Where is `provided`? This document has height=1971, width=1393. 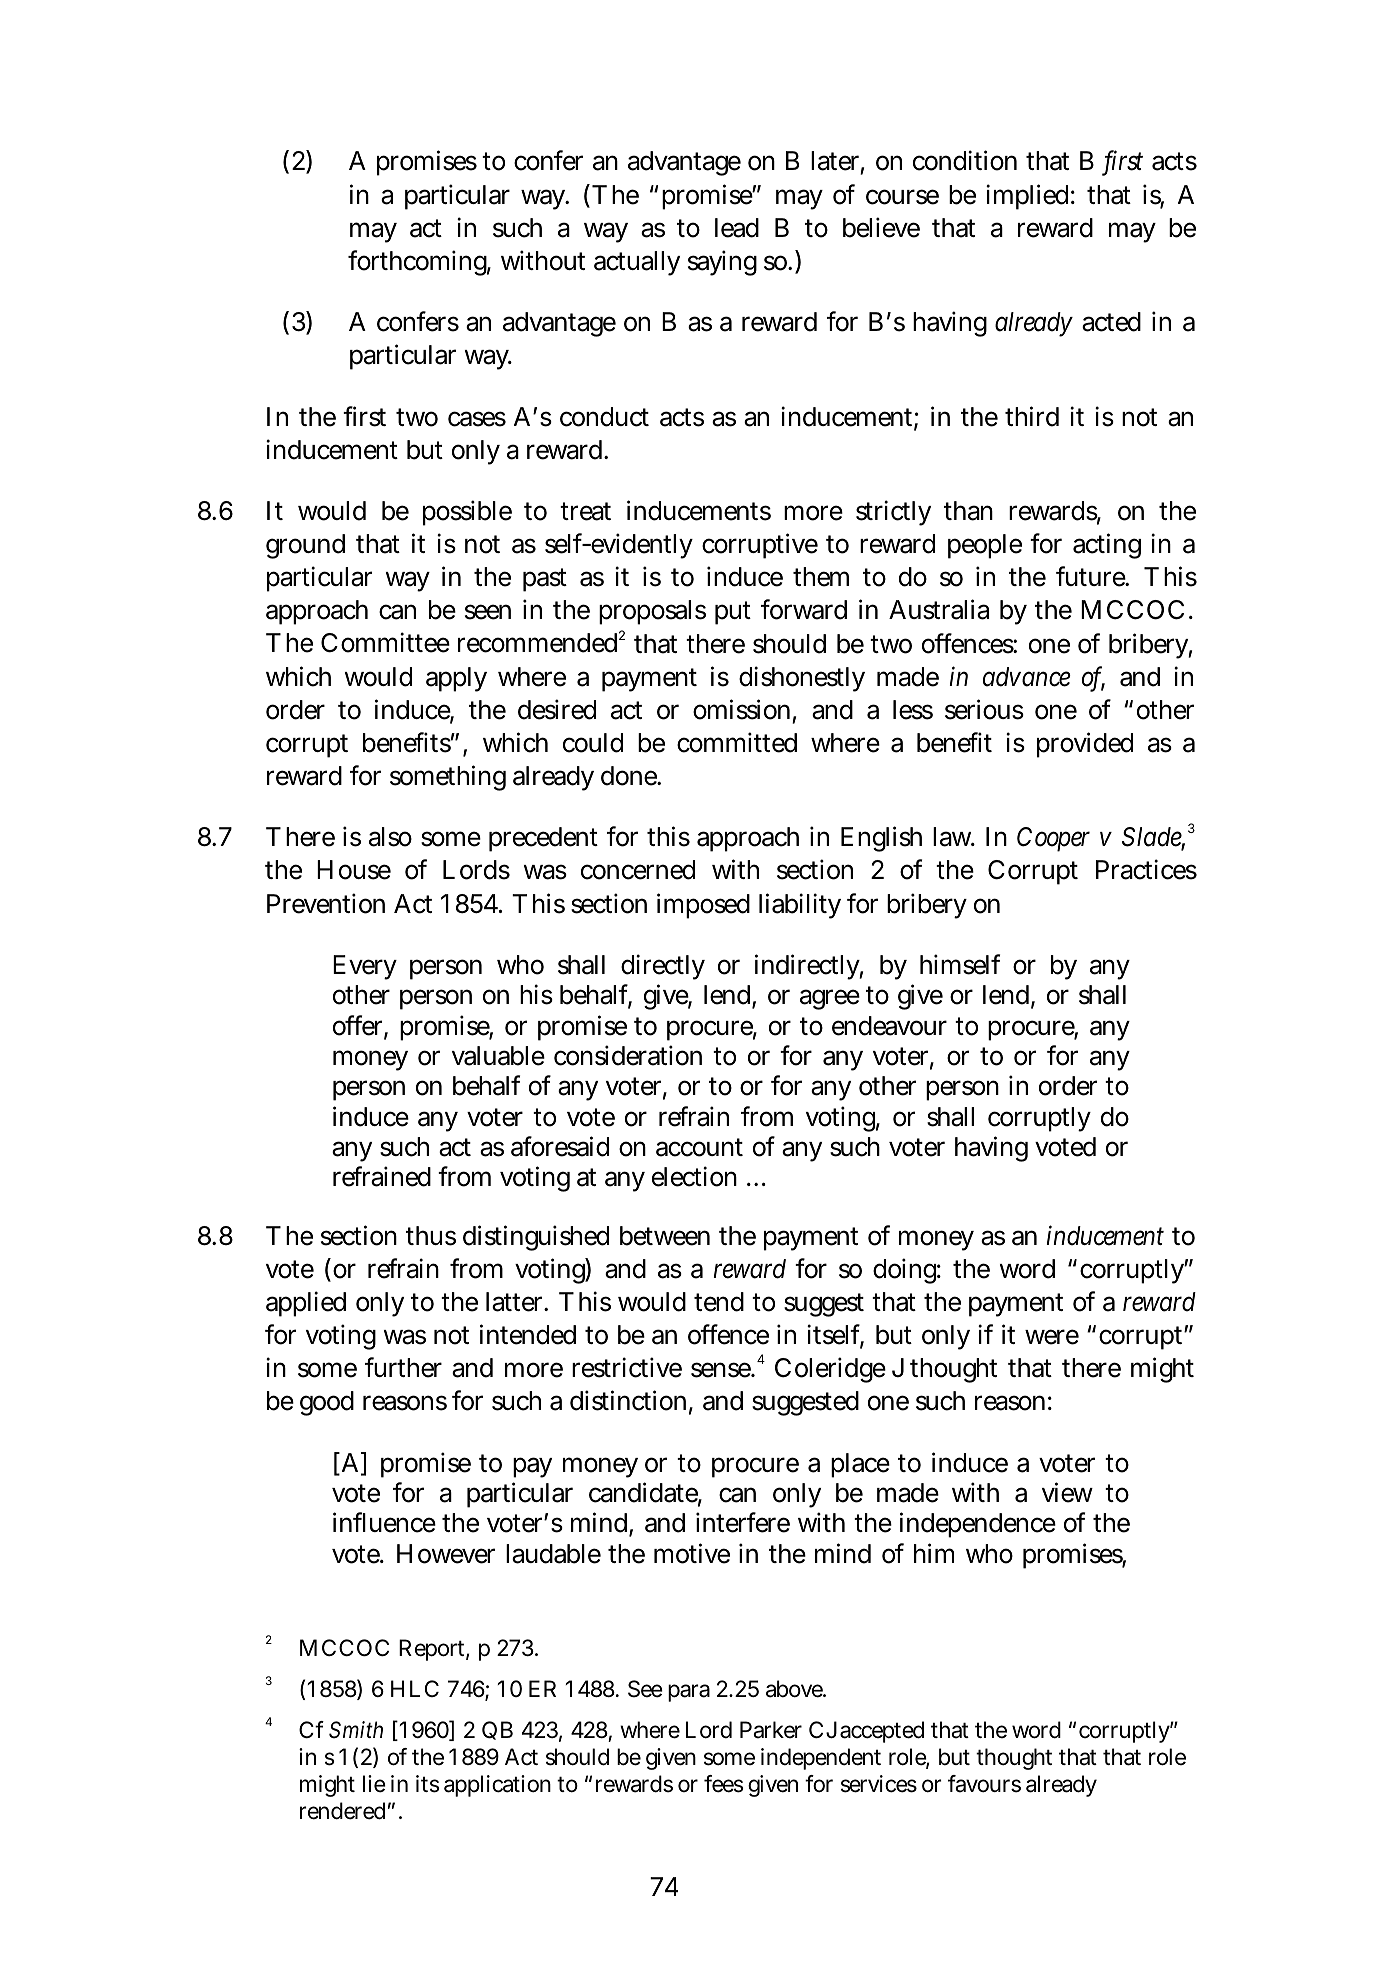
provided is located at coordinates (1085, 745).
